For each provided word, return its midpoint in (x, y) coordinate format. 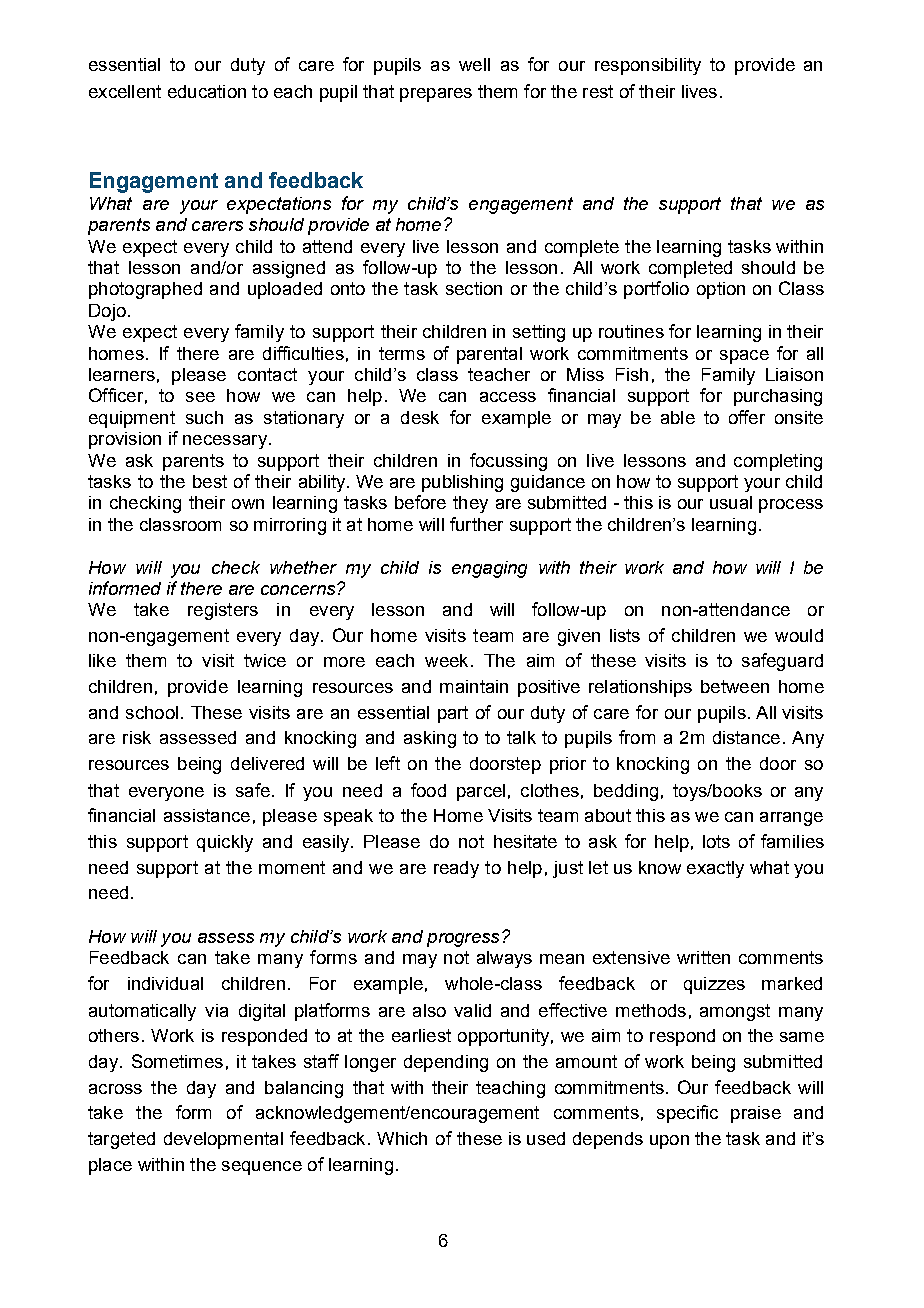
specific (687, 1114)
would (799, 635)
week (446, 660)
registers (223, 611)
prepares (436, 95)
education (207, 91)
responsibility (648, 66)
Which (402, 1138)
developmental (223, 1140)
